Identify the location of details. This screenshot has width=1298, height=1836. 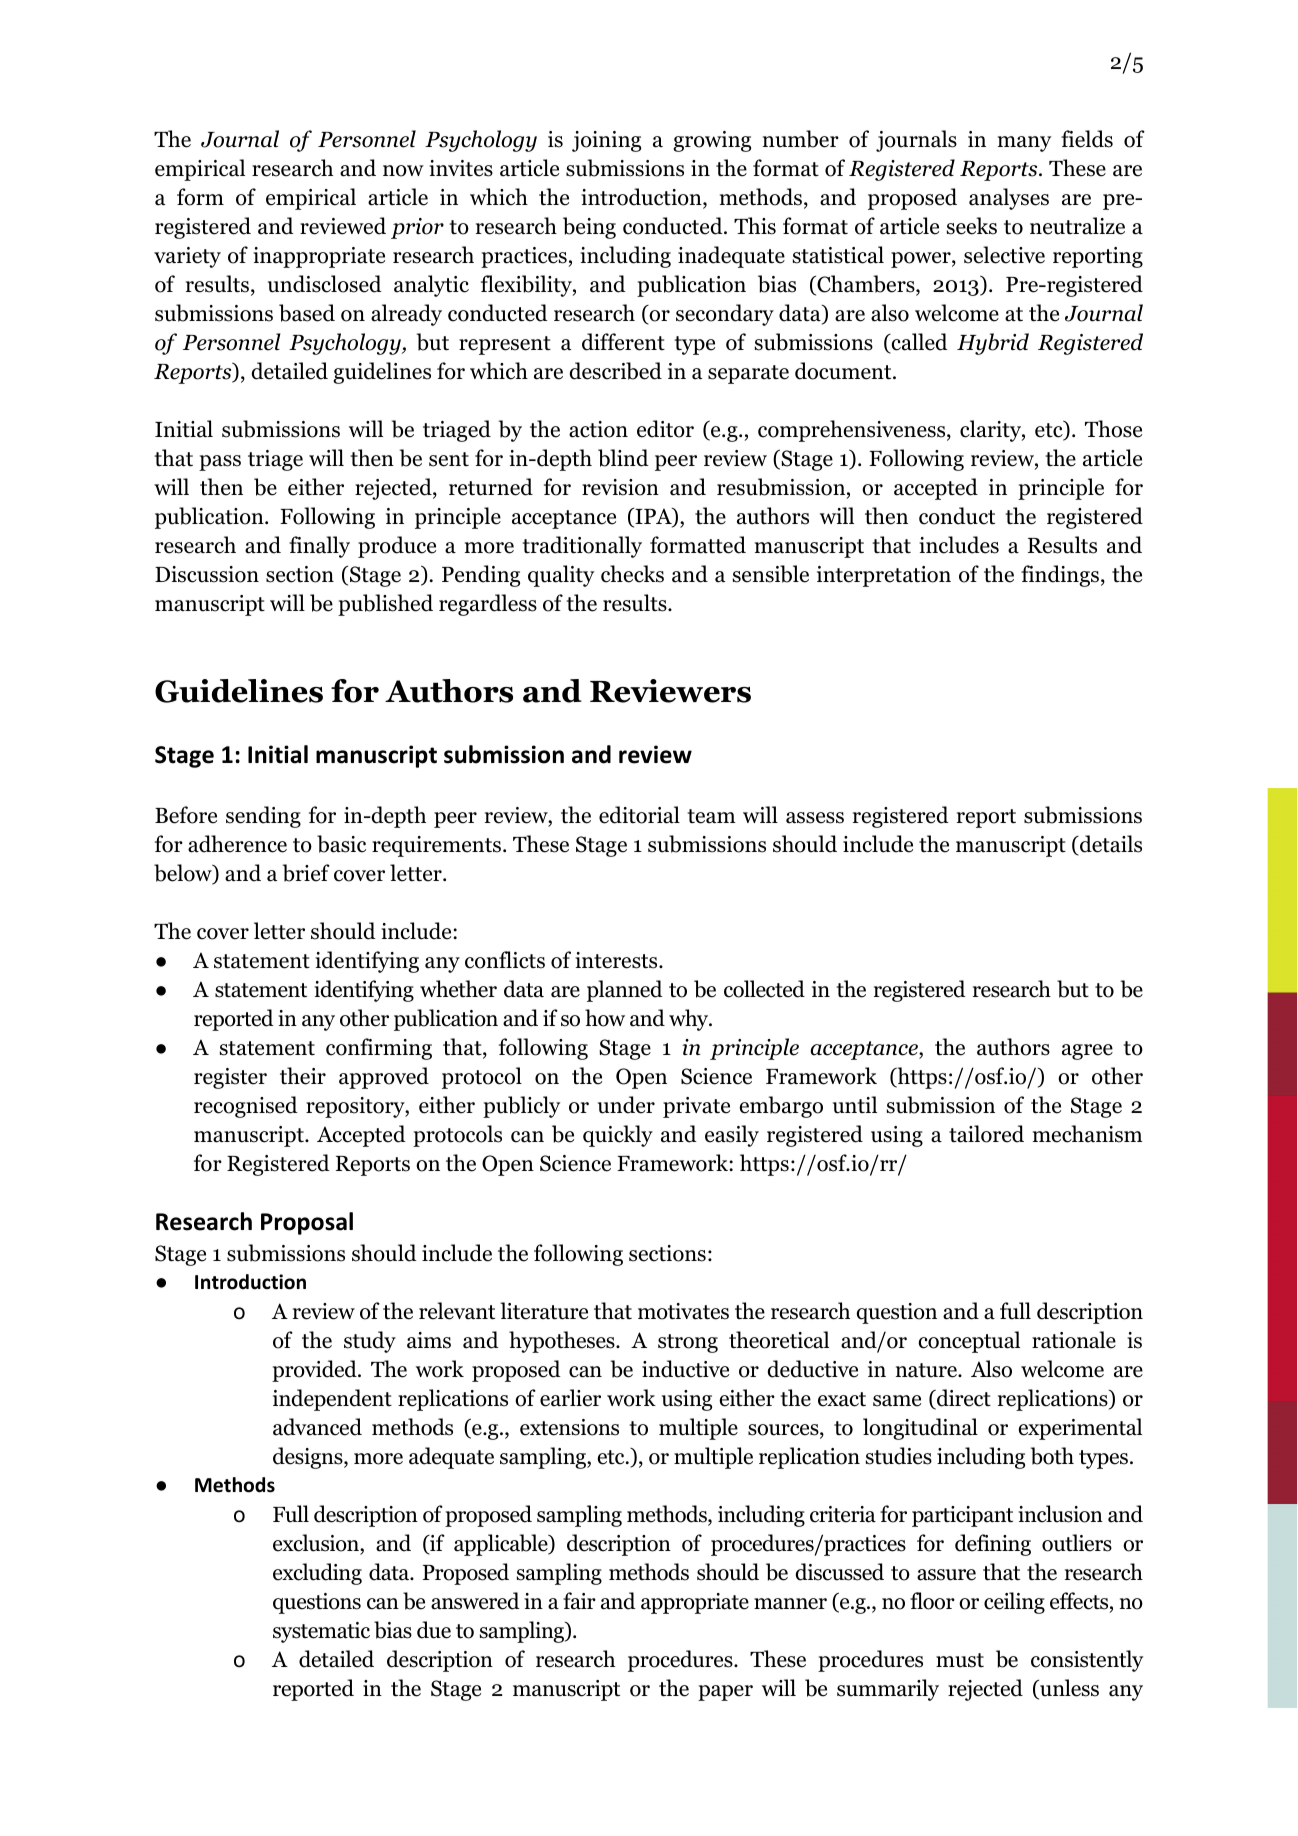
(1110, 845).
